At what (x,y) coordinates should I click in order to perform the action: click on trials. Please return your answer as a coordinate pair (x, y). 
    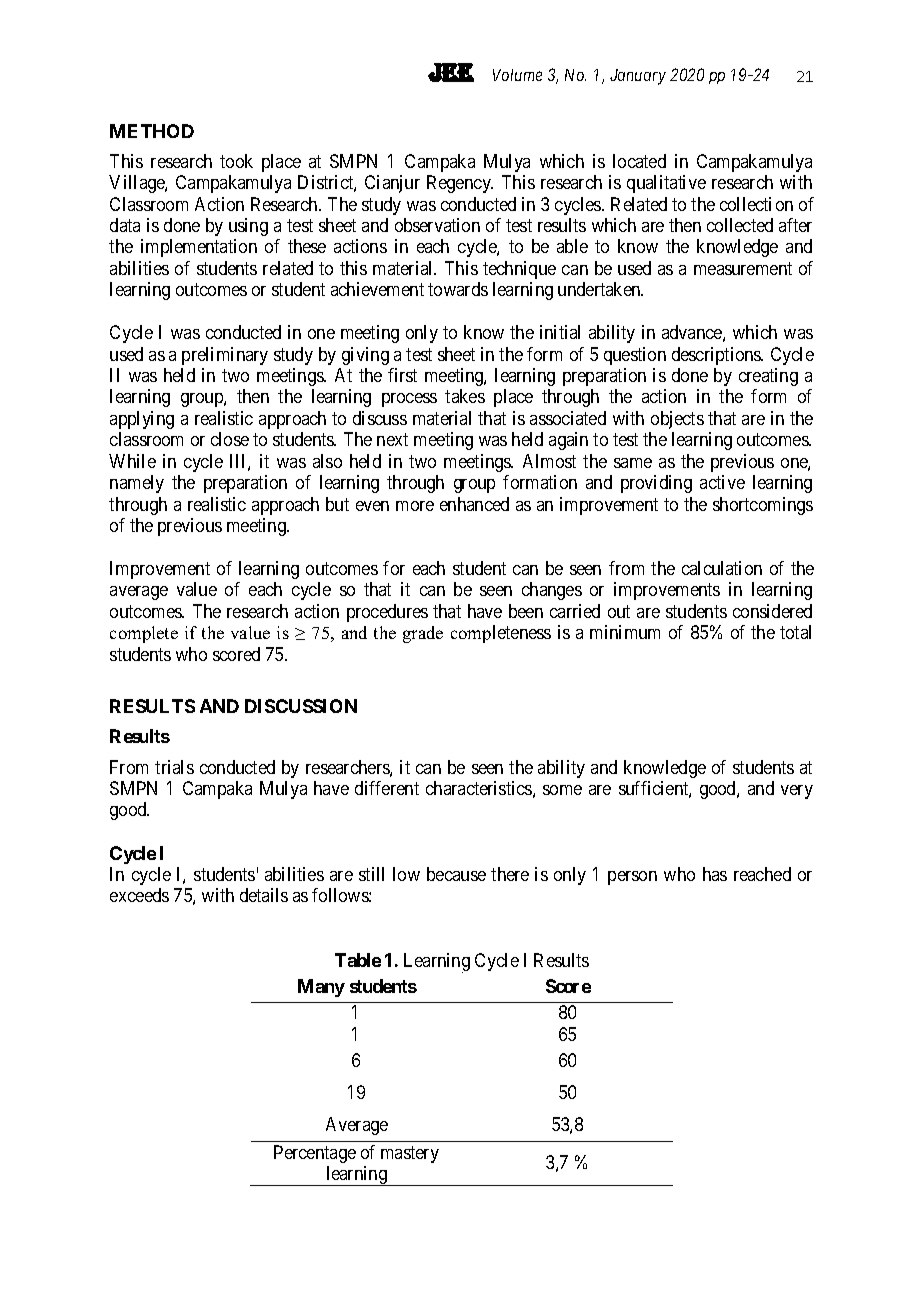
    Looking at the image, I should click on (174, 767).
